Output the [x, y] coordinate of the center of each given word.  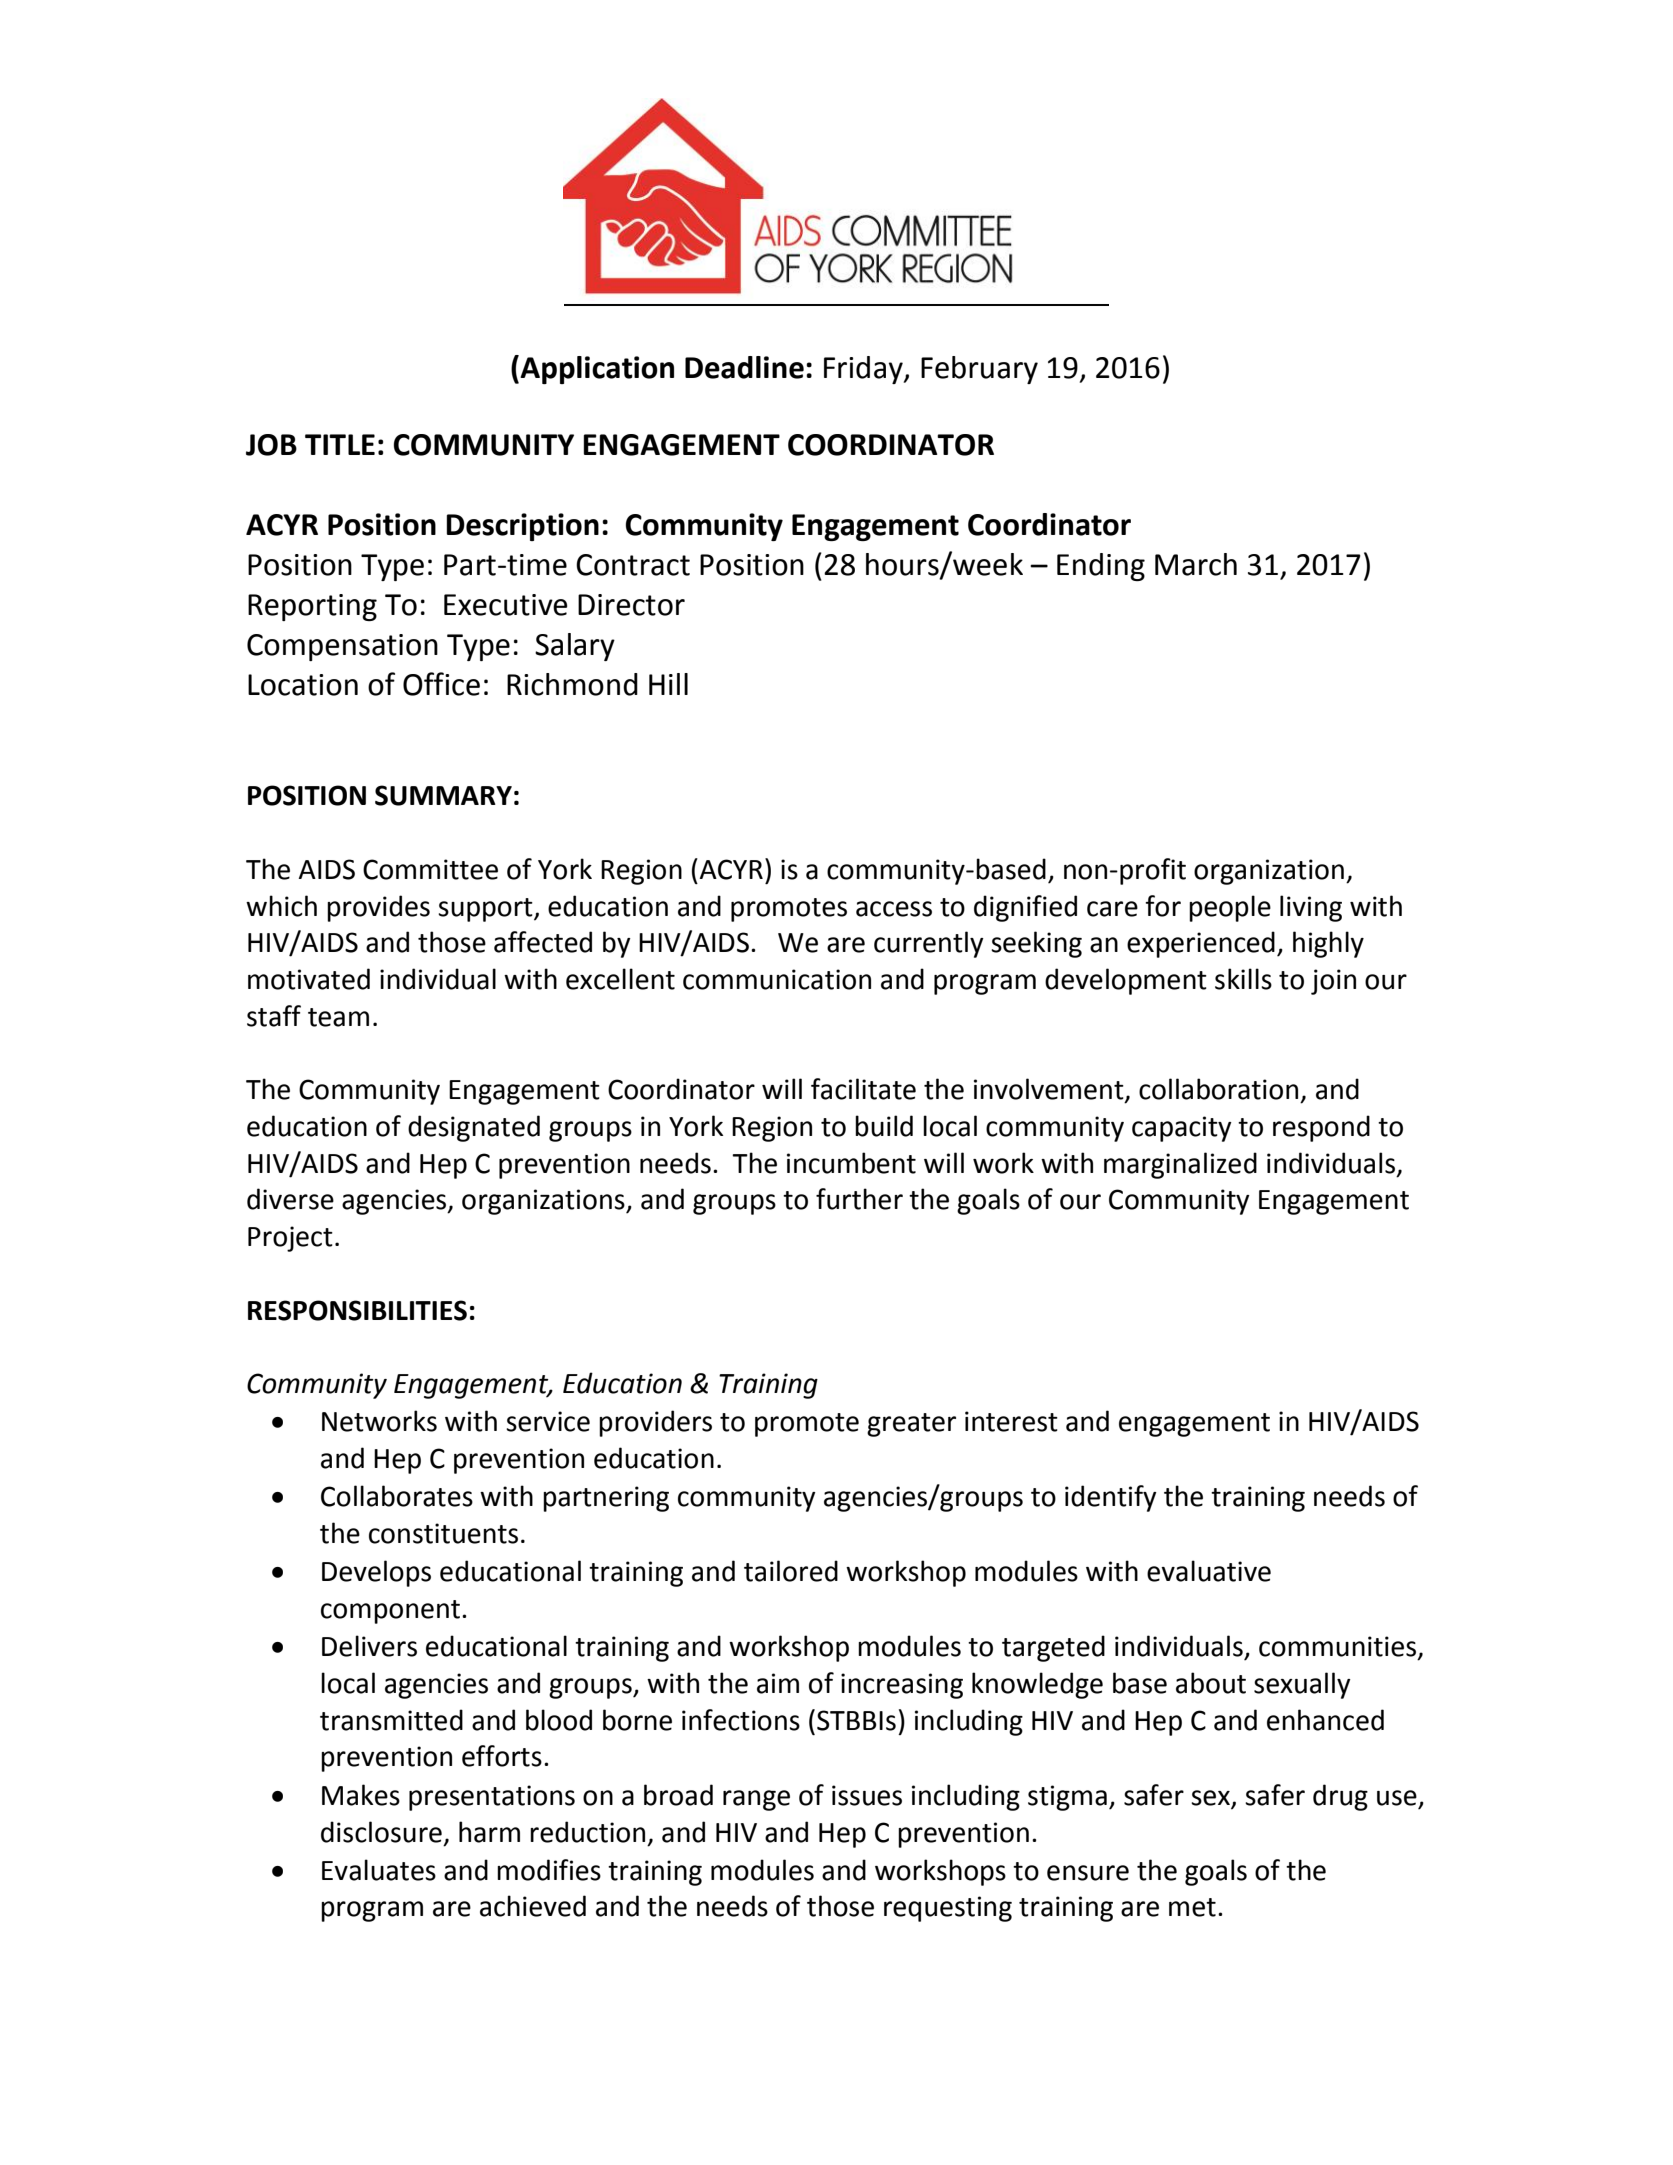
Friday [864, 370]
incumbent [851, 1163]
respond [1321, 1128]
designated [474, 1128]
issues [867, 1795]
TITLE [340, 444]
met [1192, 1907]
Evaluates [379, 1870]
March [1196, 564]
